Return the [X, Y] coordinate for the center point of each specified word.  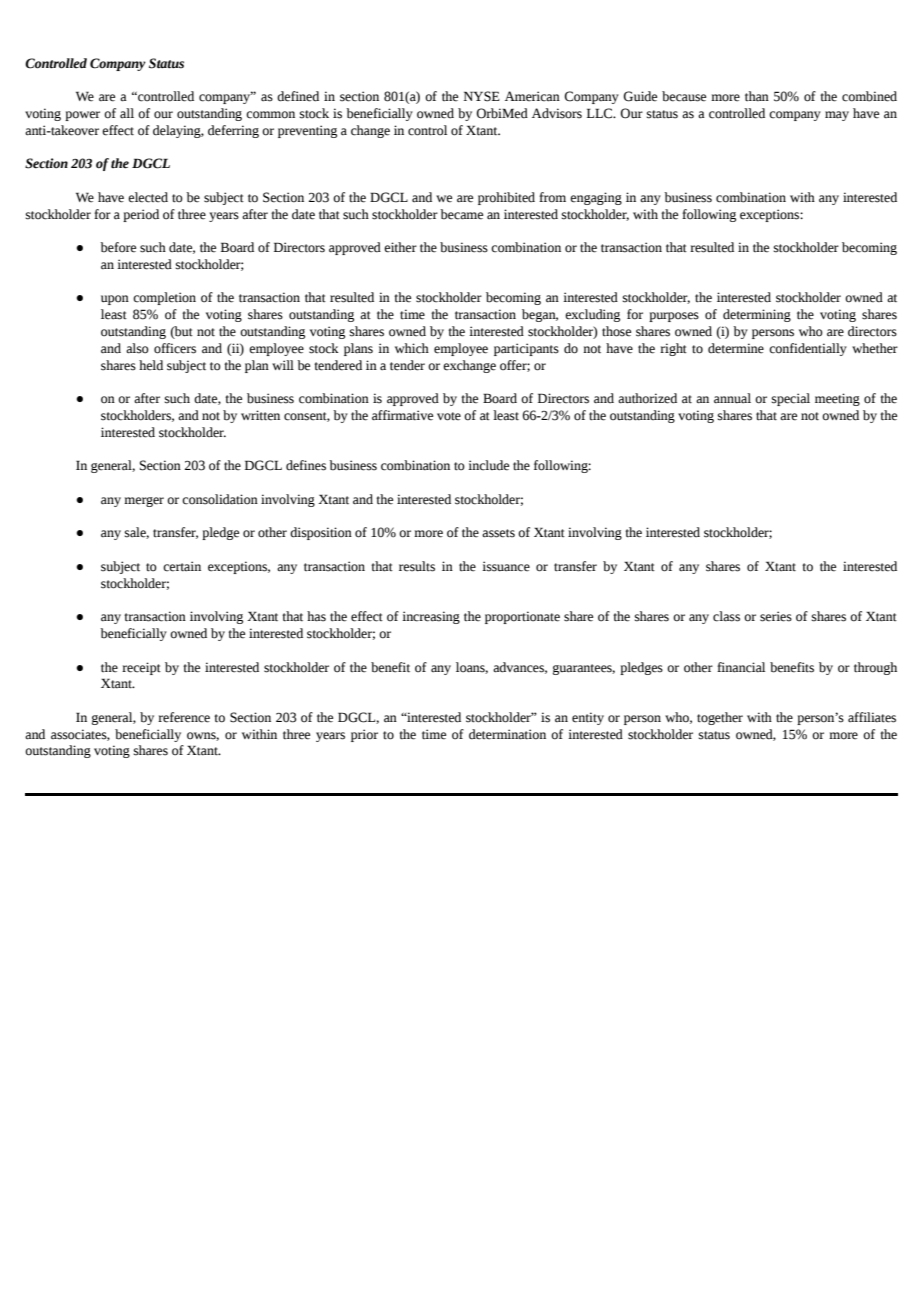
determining [757, 315]
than [757, 96]
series [776, 616]
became [461, 214]
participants [526, 349]
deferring [233, 131]
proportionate [522, 617]
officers [175, 348]
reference [184, 717]
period [141, 215]
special [791, 399]
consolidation [220, 499]
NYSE [482, 96]
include [488, 465]
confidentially [808, 349]
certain [182, 566]
